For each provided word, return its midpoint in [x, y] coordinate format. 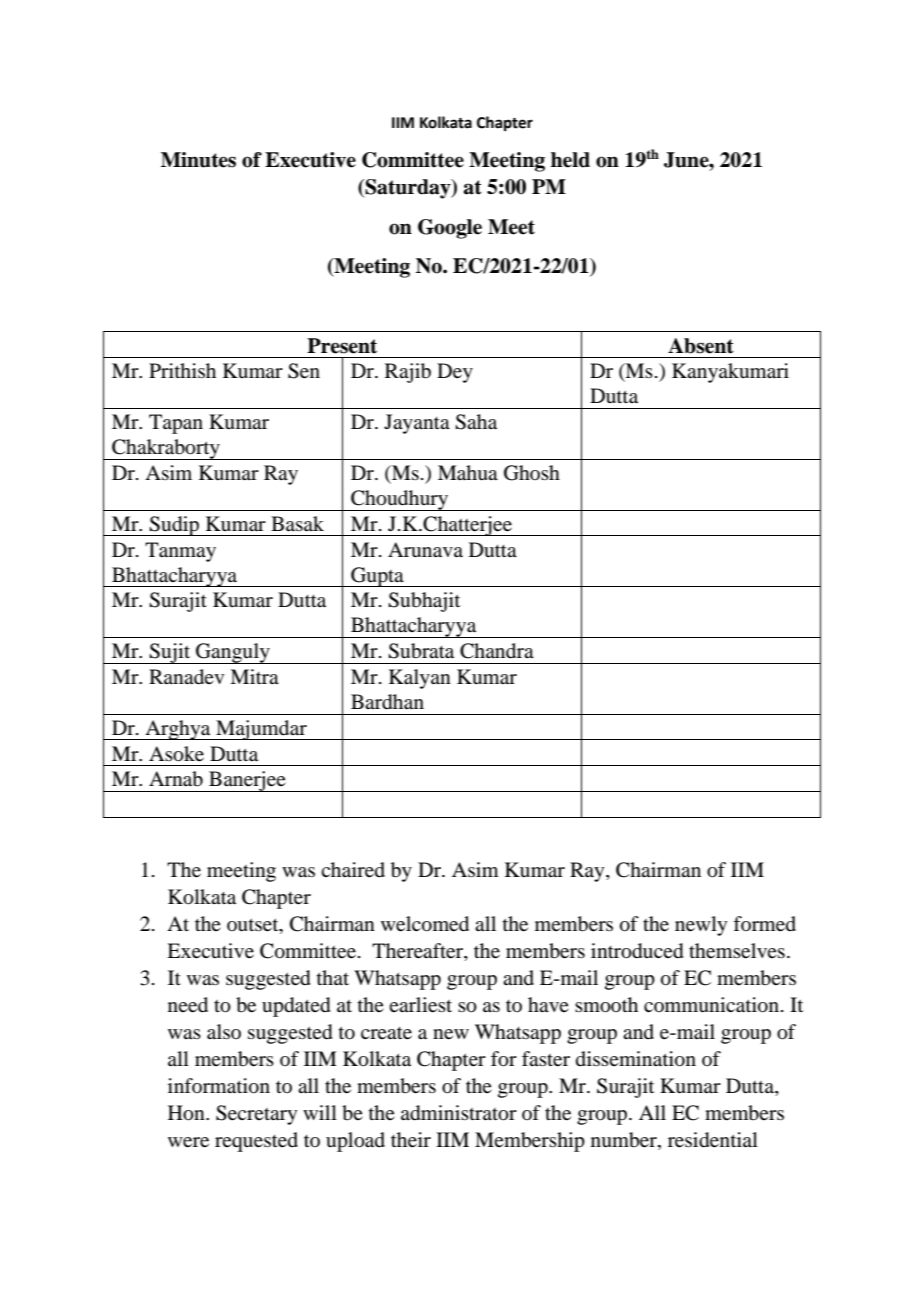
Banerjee [247, 781]
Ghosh [532, 473]
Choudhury [399, 500]
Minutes [198, 160]
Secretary [256, 1115]
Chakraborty [166, 449]
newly [701, 926]
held [570, 160]
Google [450, 229]
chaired [353, 870]
